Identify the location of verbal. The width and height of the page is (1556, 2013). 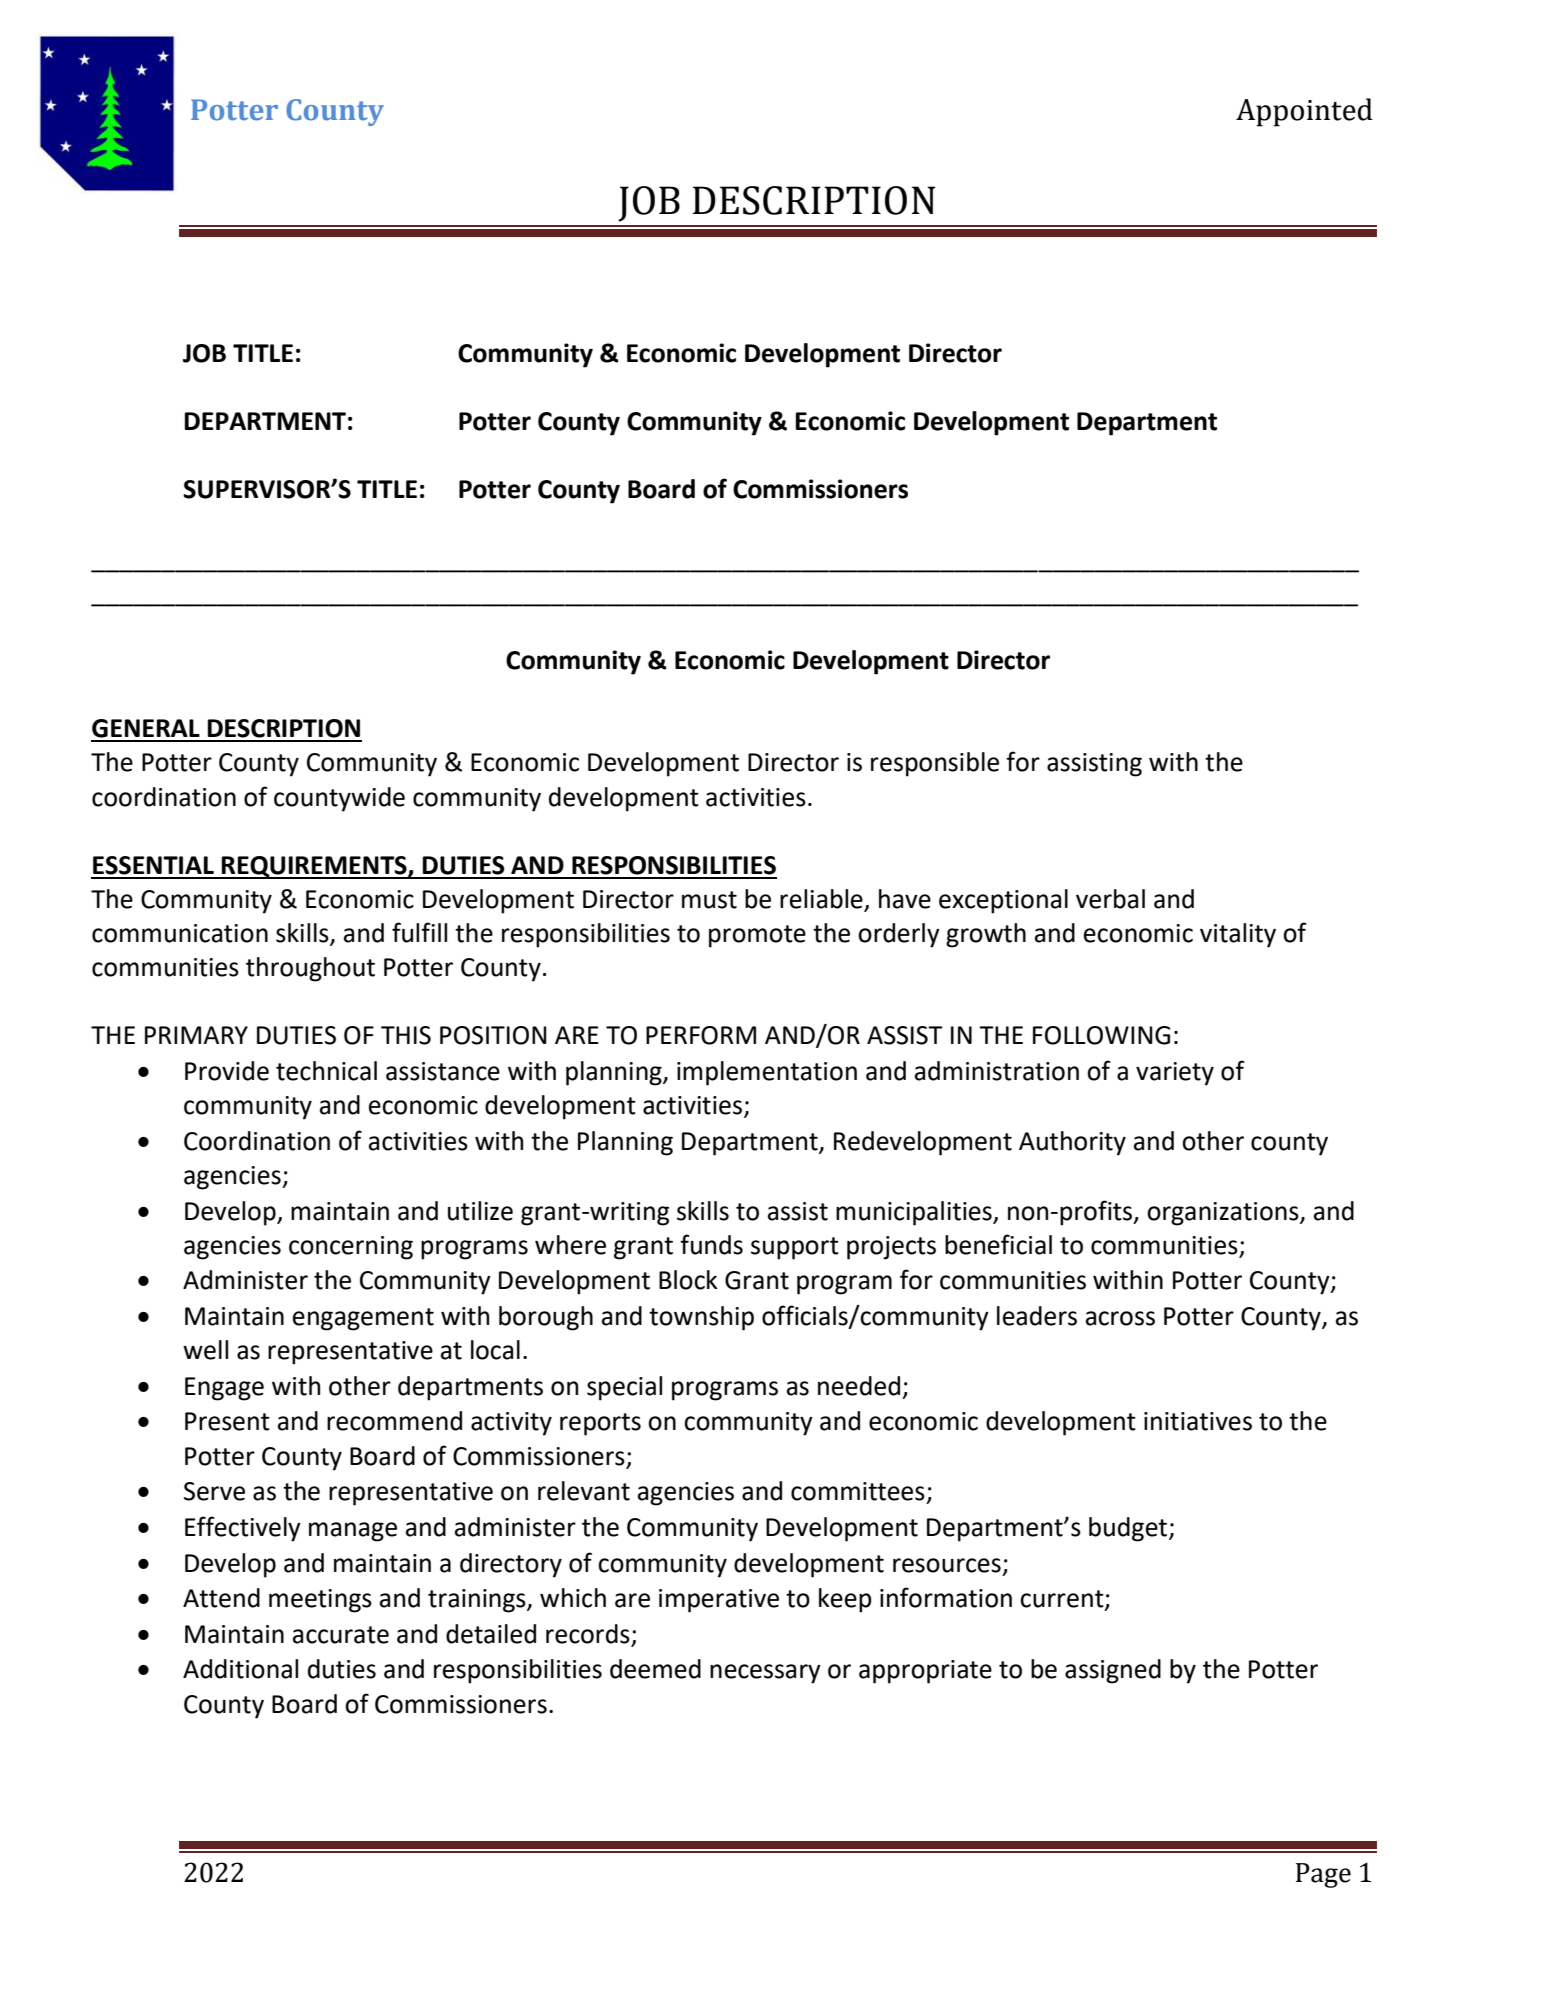
(1110, 899).
